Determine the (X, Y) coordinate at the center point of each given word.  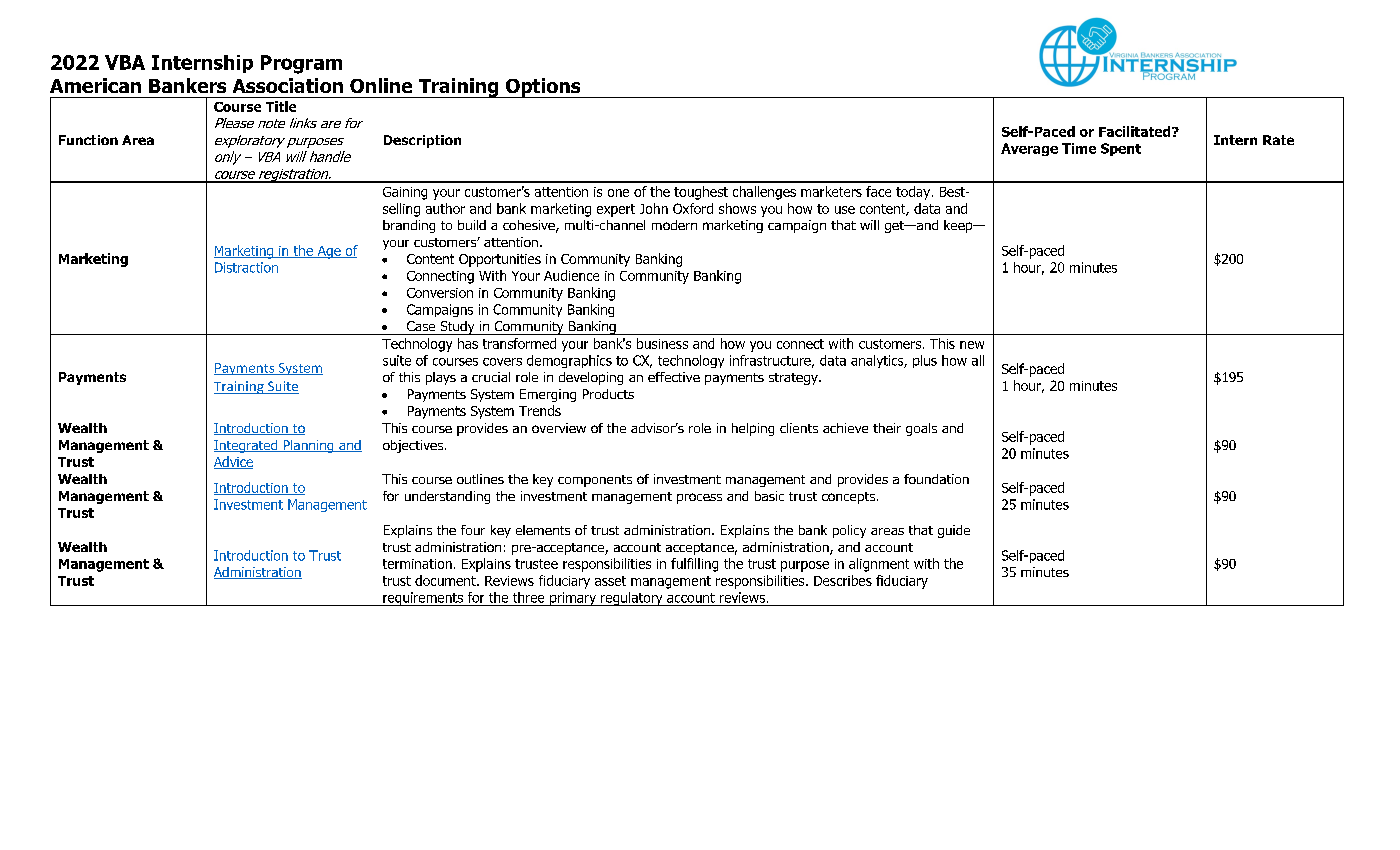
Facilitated (1136, 131)
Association (288, 85)
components (595, 481)
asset (610, 581)
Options (543, 88)
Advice (233, 462)
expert (616, 210)
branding (409, 226)
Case (421, 326)
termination (417, 564)
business (662, 343)
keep (959, 226)
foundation (936, 479)
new (972, 345)
